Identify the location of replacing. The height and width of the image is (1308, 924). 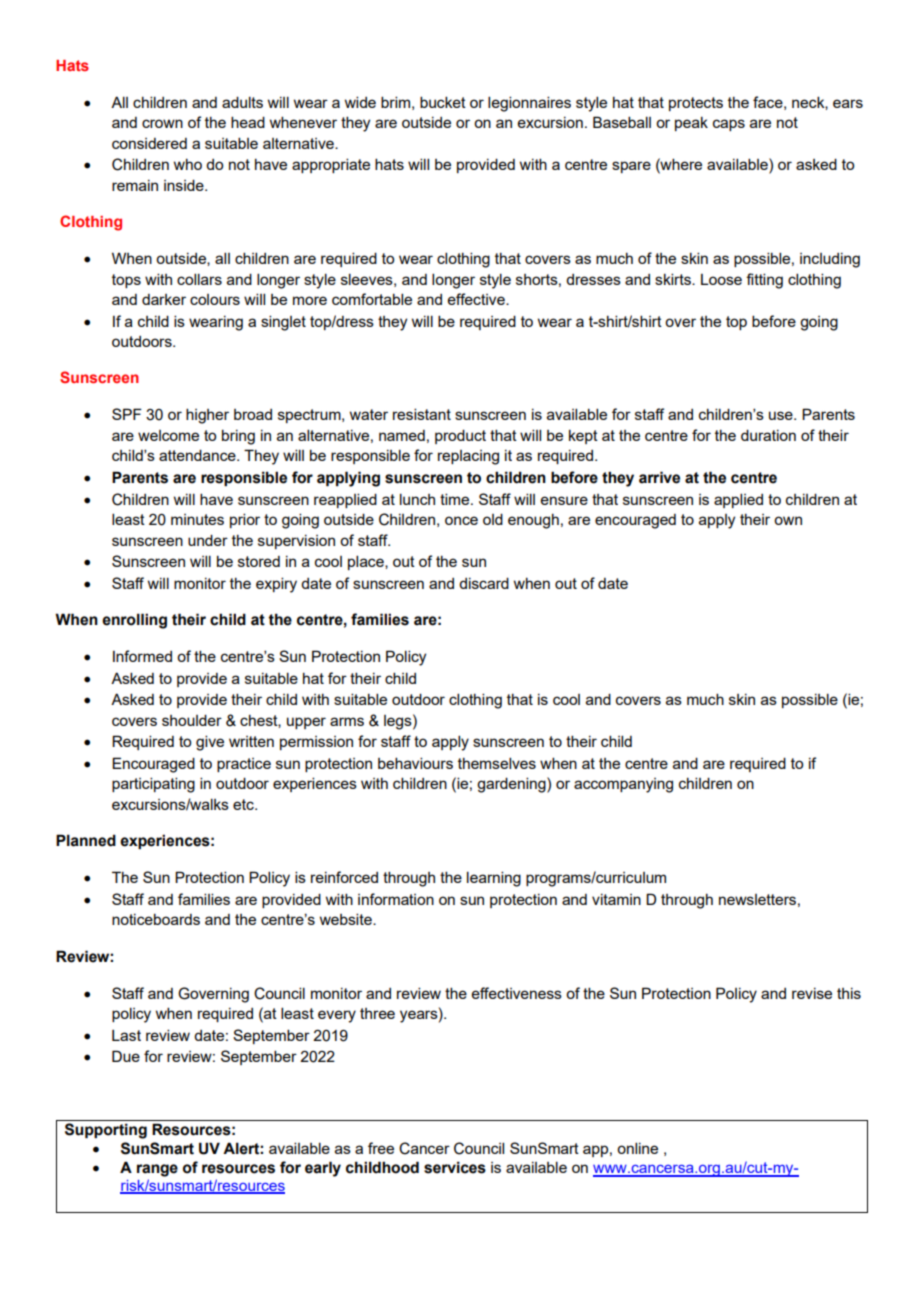
(468, 457).
